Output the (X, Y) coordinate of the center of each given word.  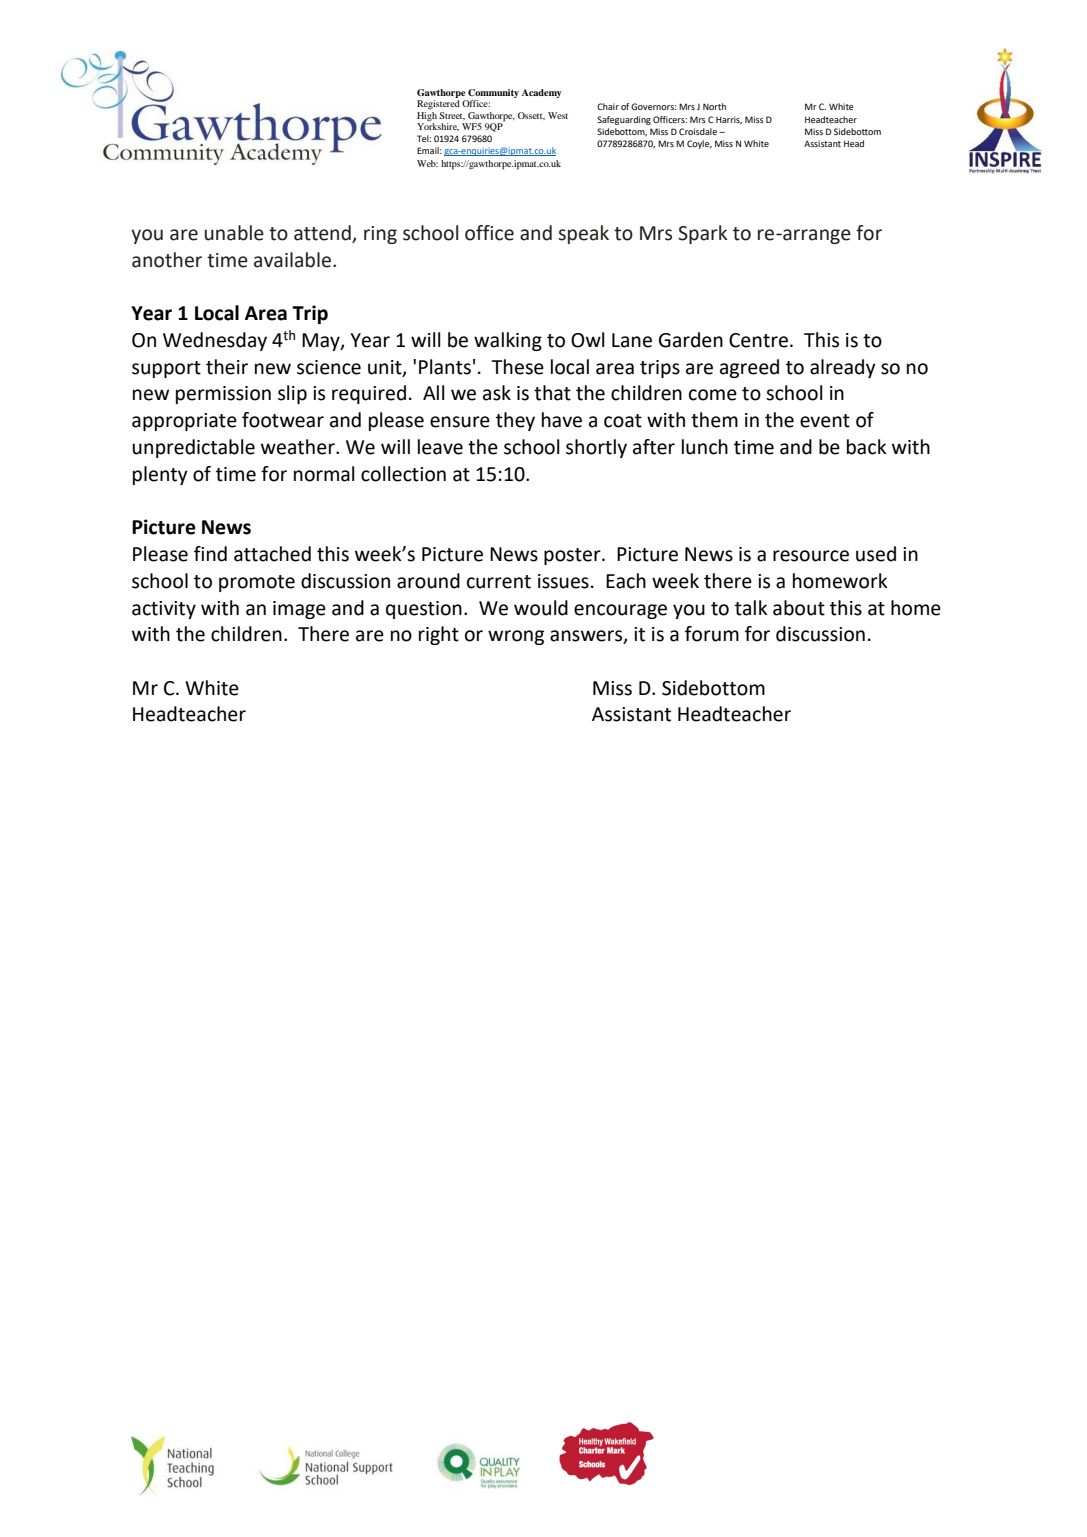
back (867, 447)
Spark (702, 234)
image (299, 610)
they (515, 421)
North (714, 106)
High (427, 116)
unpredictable (193, 448)
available (292, 260)
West (558, 115)
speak (583, 234)
